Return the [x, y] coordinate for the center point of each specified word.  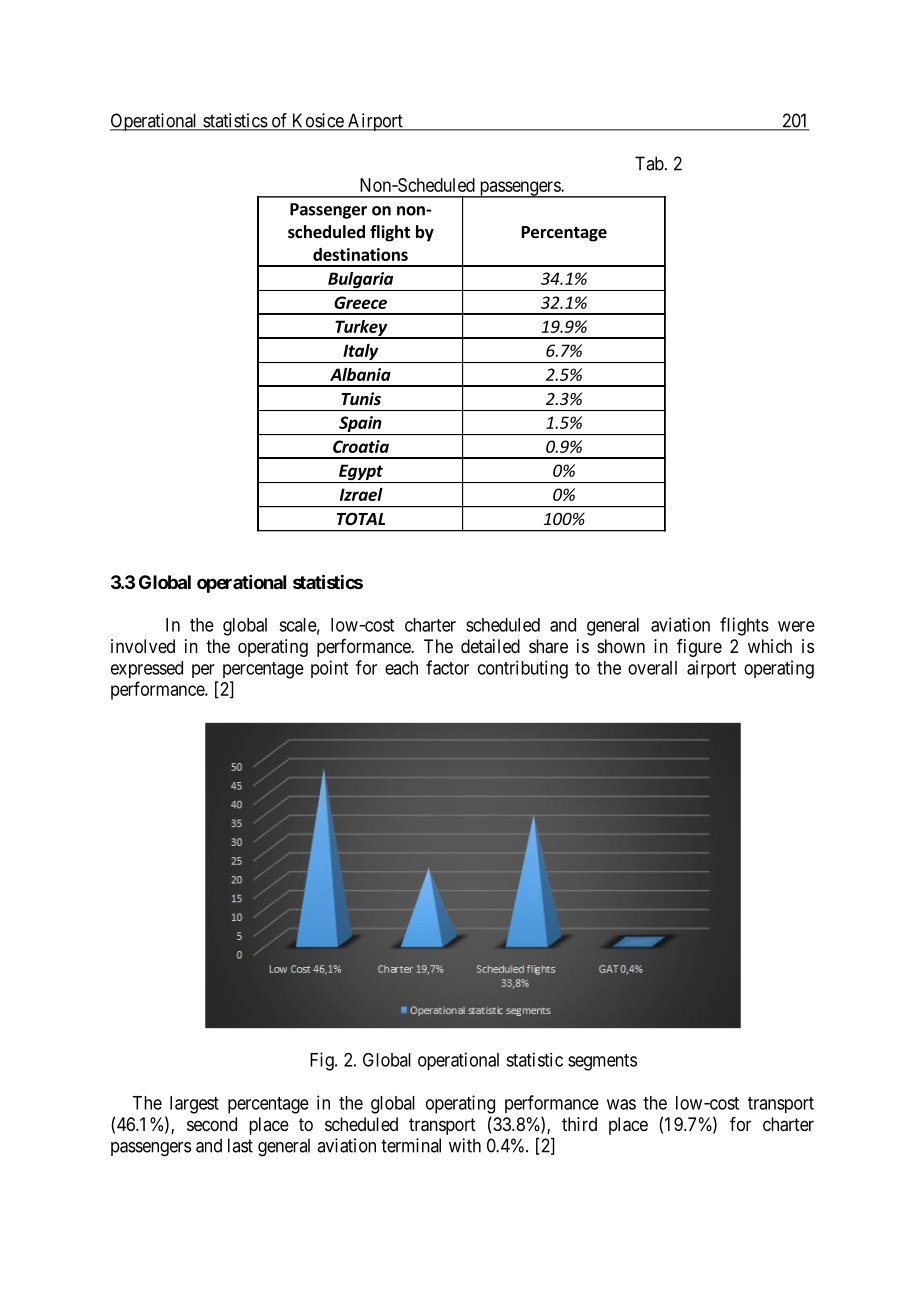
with [465, 1145]
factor [447, 667]
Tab [649, 163]
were [796, 626]
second [212, 1124]
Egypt [361, 473]
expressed [147, 670]
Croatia [361, 446]
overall [652, 668]
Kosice [317, 121]
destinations [360, 254]
